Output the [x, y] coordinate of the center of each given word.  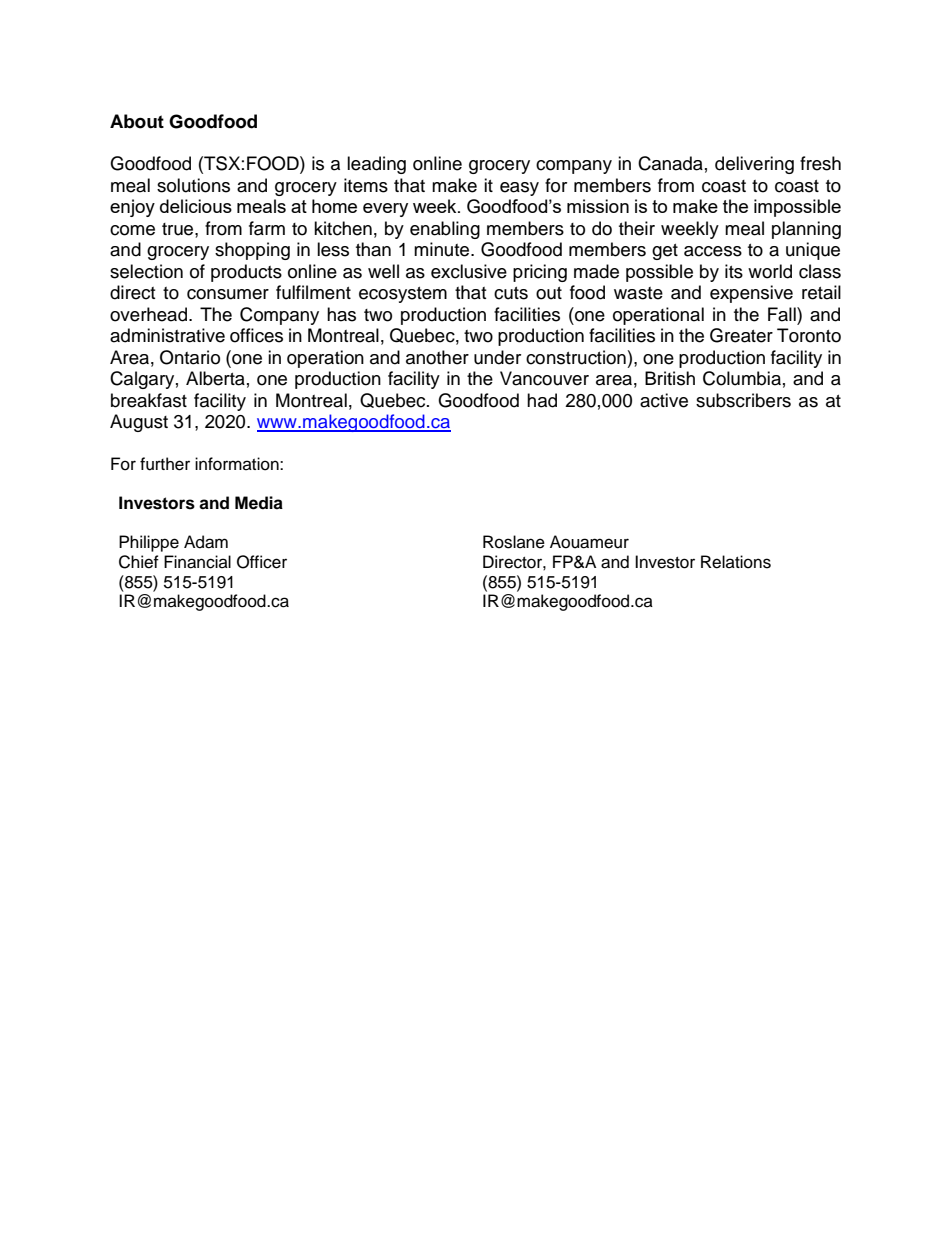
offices [256, 335]
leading [376, 165]
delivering [754, 165]
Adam [206, 542]
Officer [262, 562]
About [137, 121]
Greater [741, 335]
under [497, 357]
